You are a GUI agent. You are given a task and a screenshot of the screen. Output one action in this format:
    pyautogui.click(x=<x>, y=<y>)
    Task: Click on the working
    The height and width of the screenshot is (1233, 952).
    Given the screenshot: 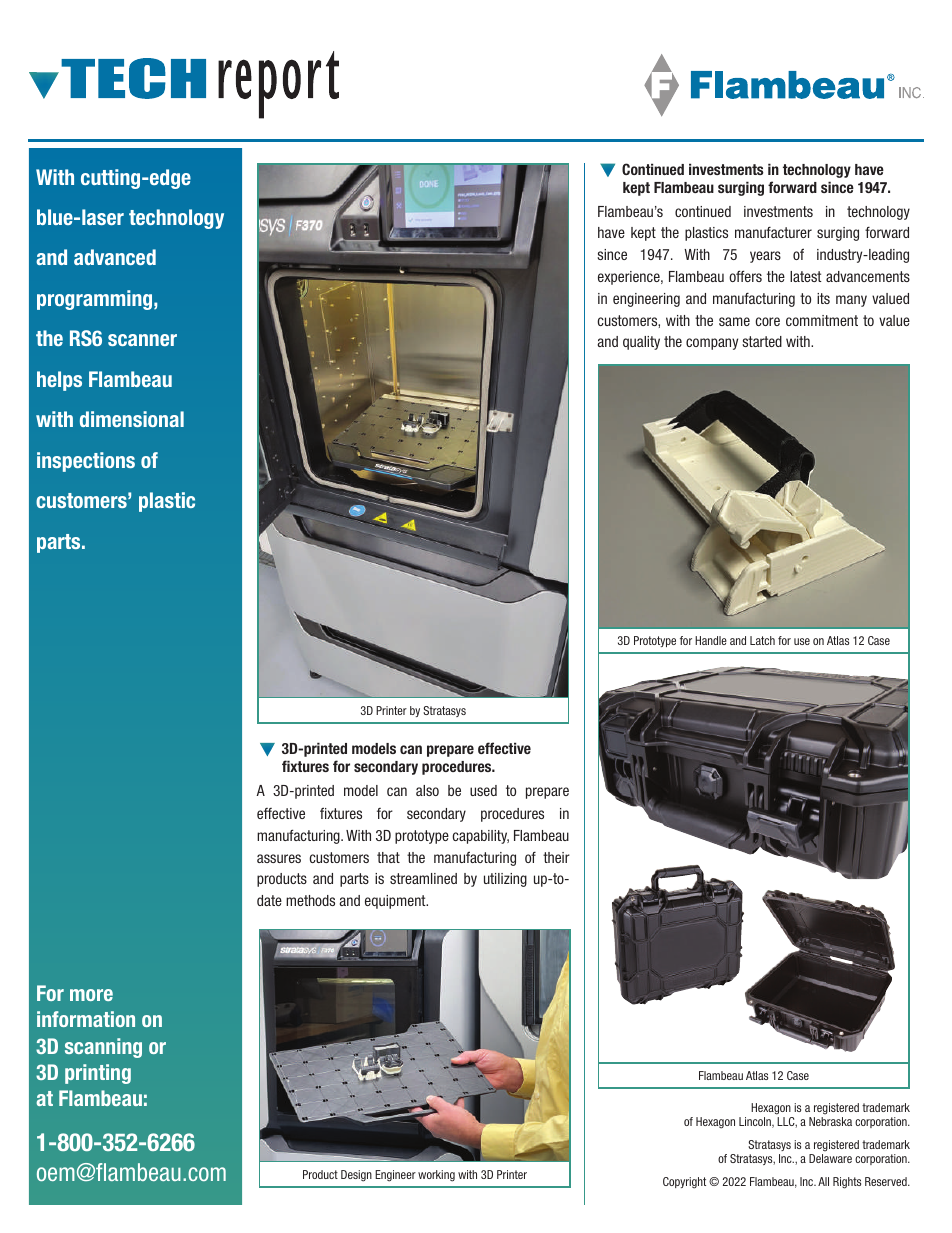 What is the action you would take?
    pyautogui.click(x=436, y=1176)
